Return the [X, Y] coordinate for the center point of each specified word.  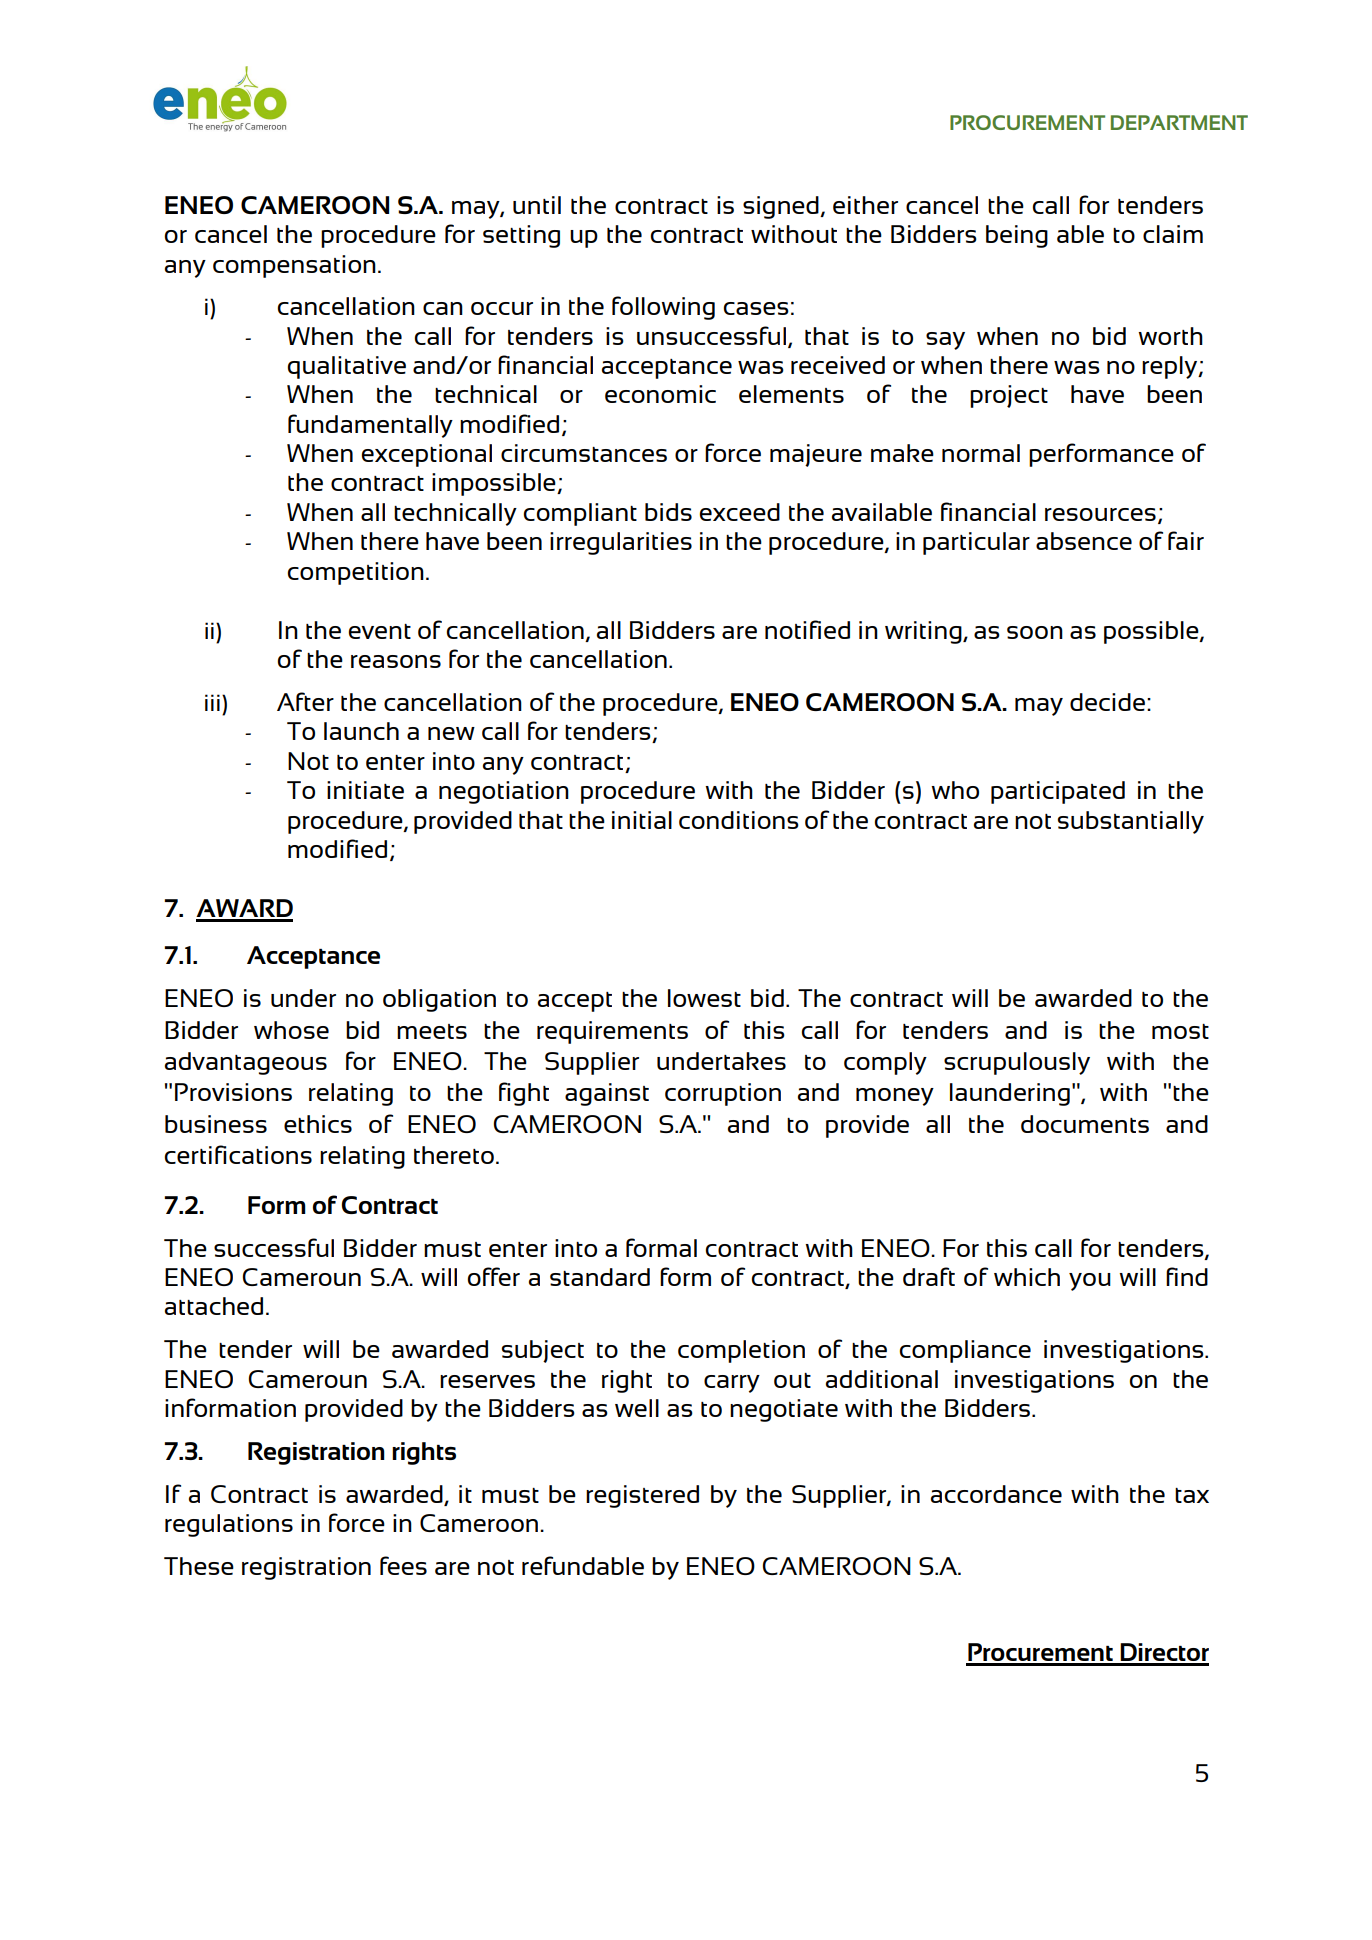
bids [668, 512]
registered [642, 1496]
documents [1085, 1124]
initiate [365, 790]
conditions [739, 820]
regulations [229, 1525]
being [1017, 236]
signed [782, 207]
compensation [294, 266]
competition [356, 573]
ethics [318, 1124]
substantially [1131, 822]
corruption [723, 1094]
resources [1100, 514]
